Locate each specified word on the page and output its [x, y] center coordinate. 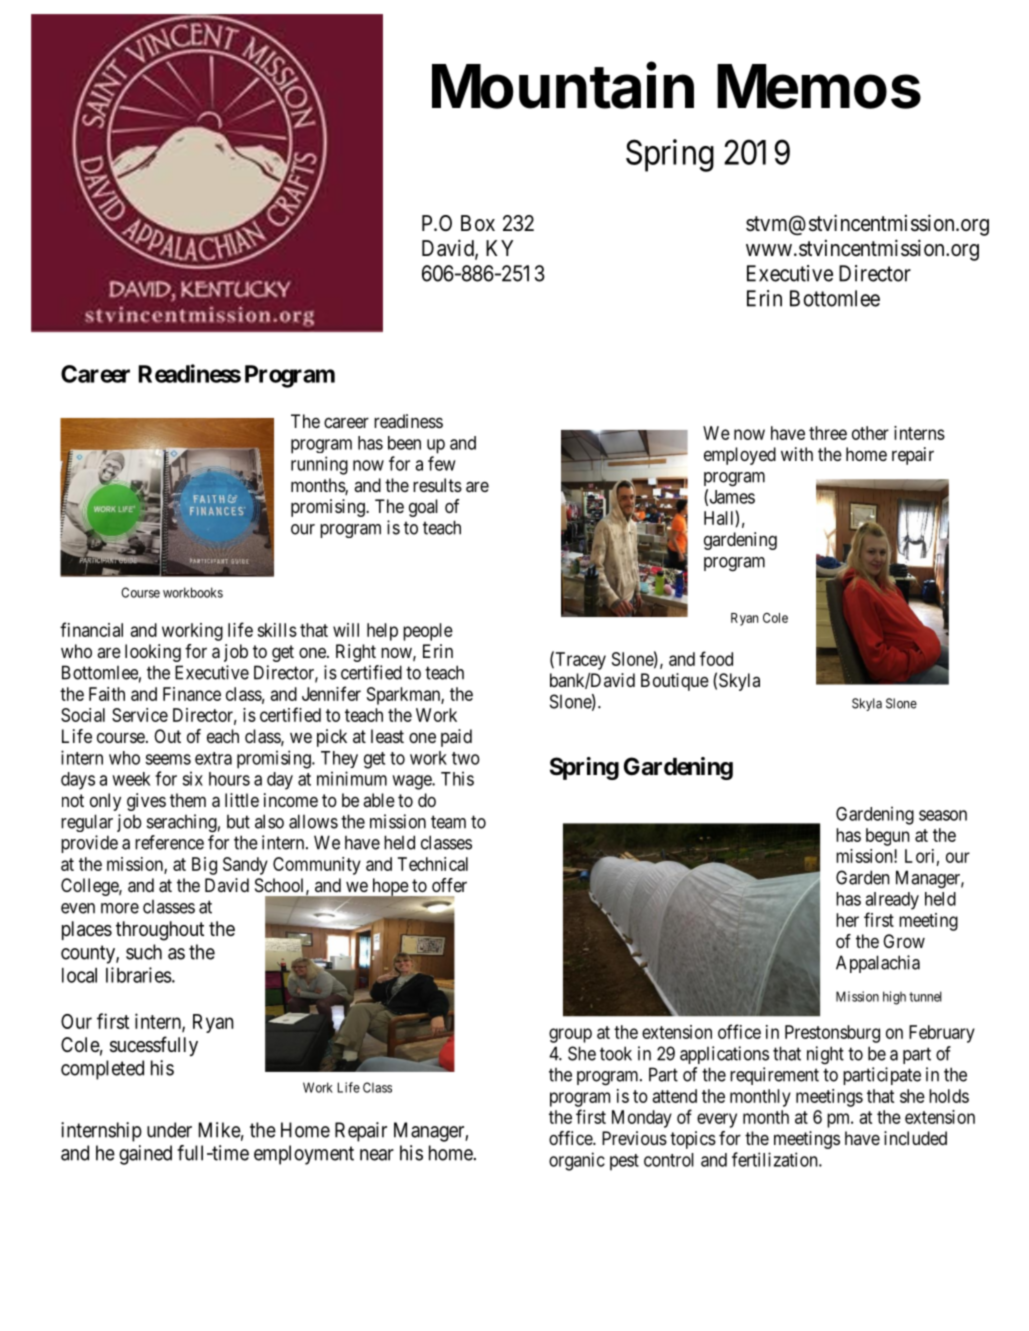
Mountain [563, 85]
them [188, 800]
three [828, 433]
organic [577, 1161]
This [457, 778]
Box [478, 223]
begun [888, 837]
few [442, 463]
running [319, 465]
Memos [819, 86]
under [169, 1130]
